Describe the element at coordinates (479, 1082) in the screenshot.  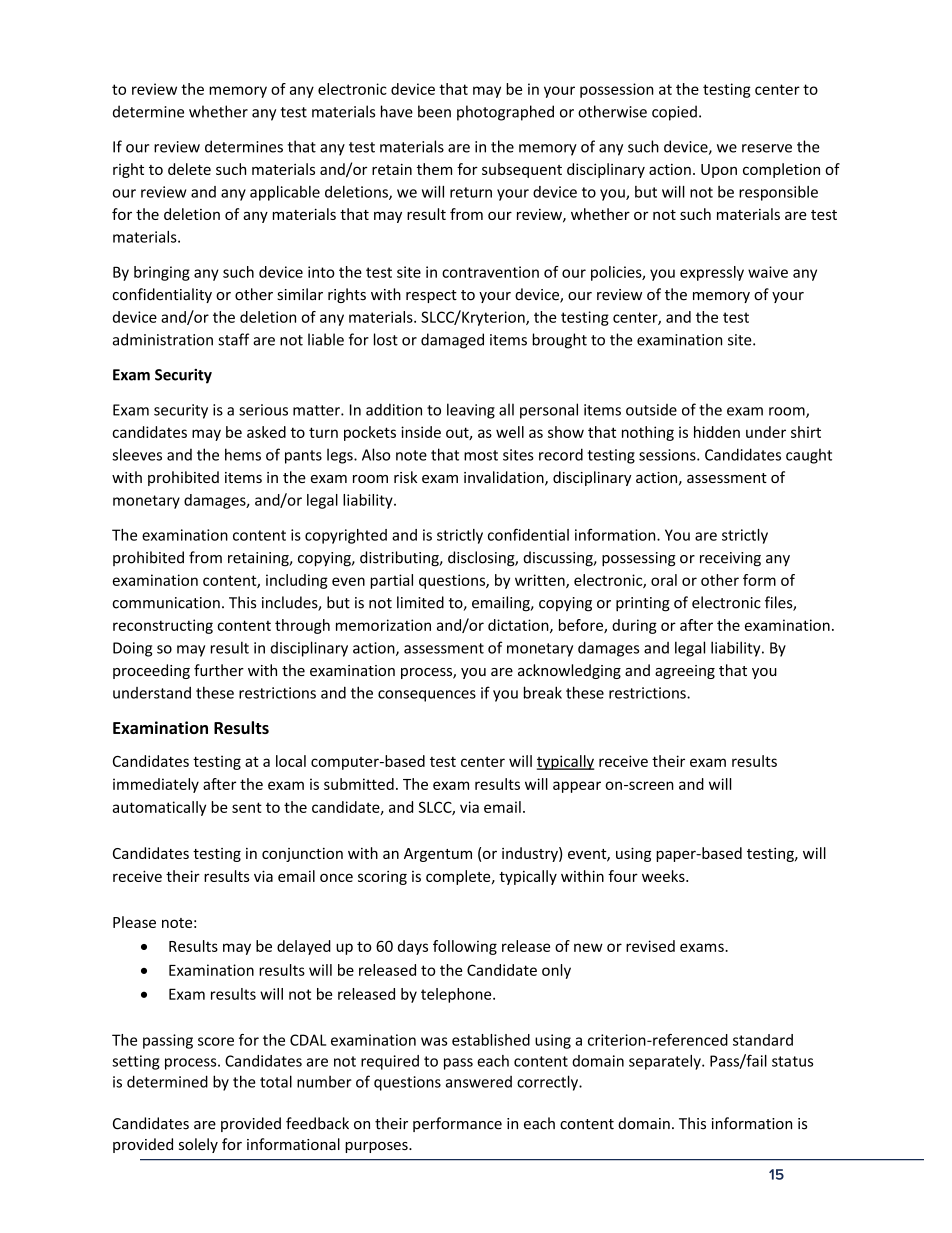
I see `answered` at that location.
